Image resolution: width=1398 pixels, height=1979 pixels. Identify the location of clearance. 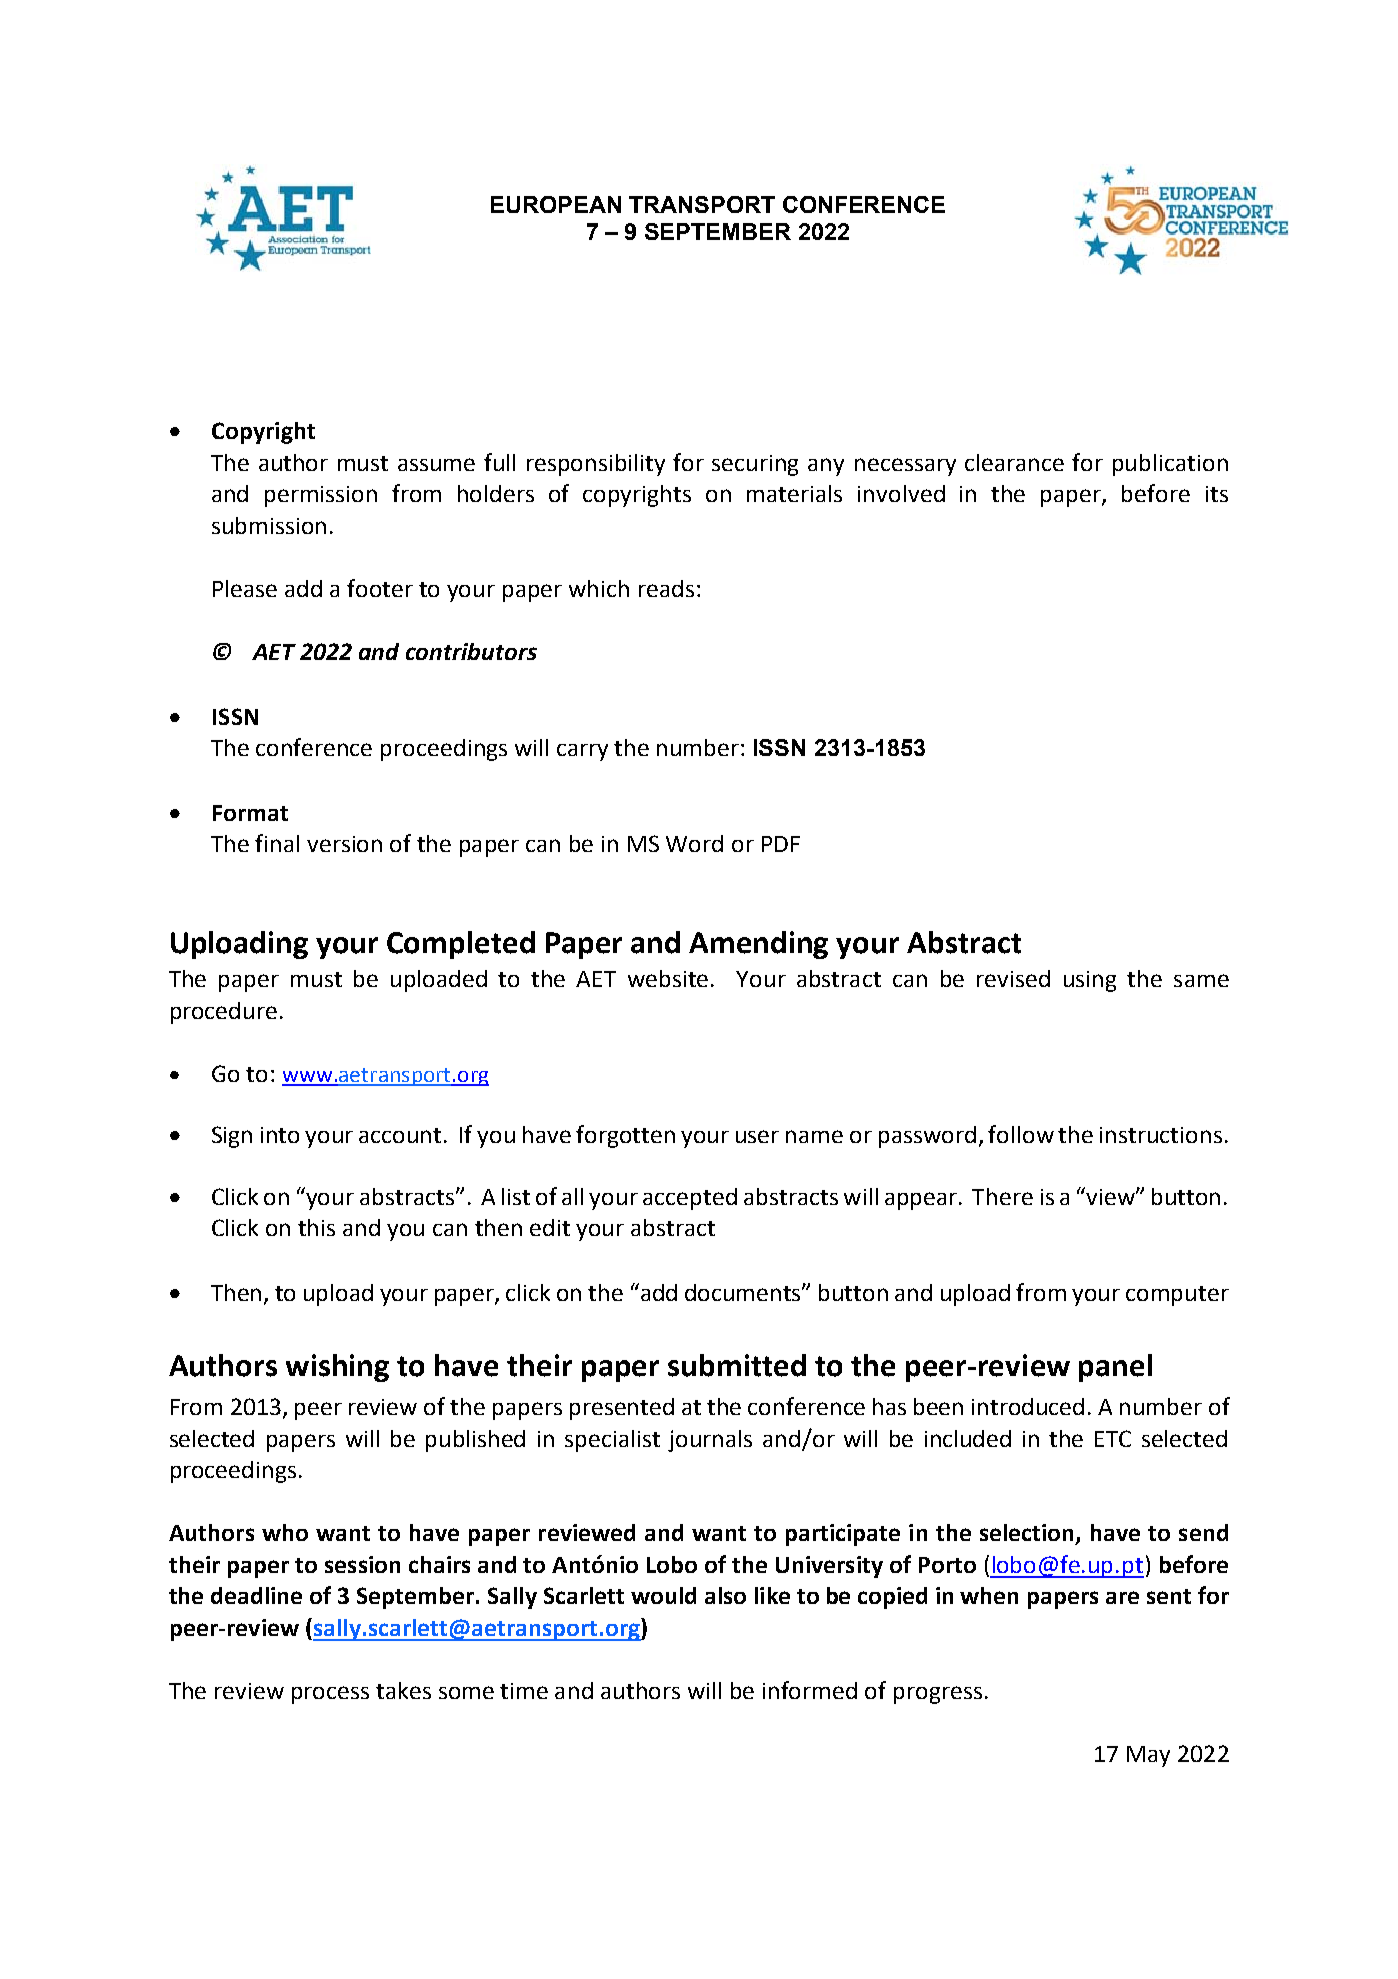
(1014, 462).
